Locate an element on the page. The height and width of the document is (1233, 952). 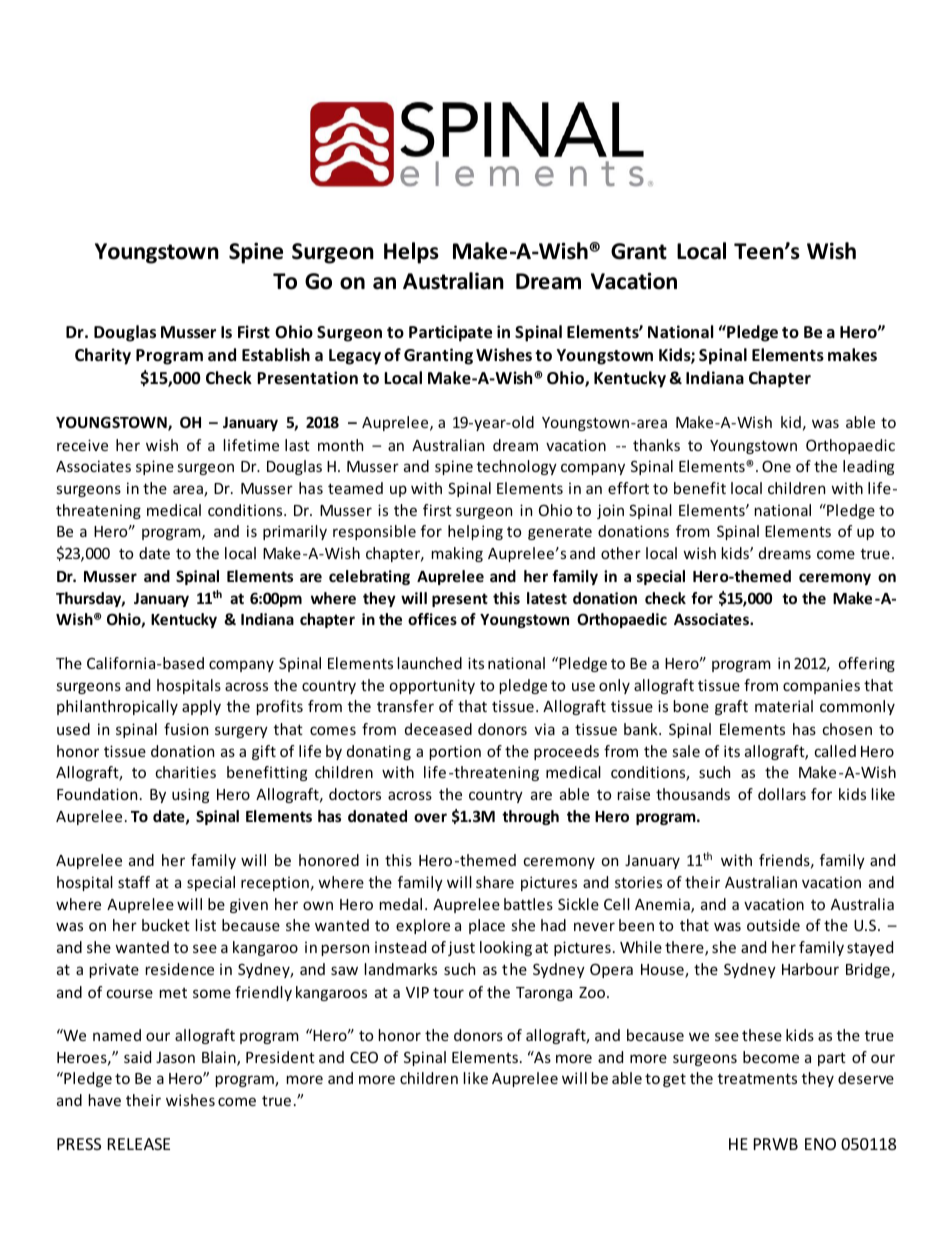
using is located at coordinates (190, 795).
